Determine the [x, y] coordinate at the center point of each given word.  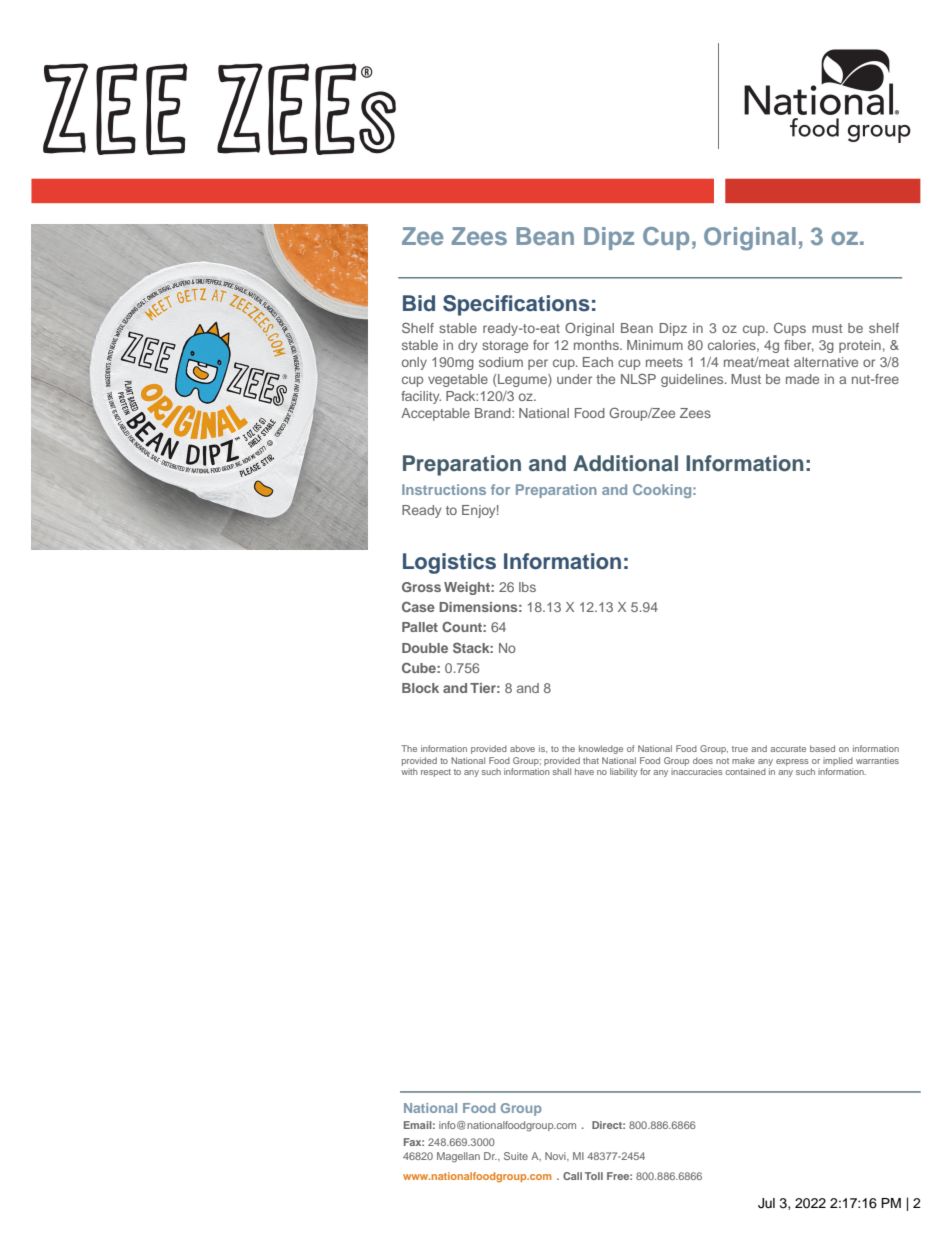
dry [467, 346]
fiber [799, 346]
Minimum [655, 345]
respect [436, 773]
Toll [594, 1176]
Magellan [458, 1157]
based [822, 748]
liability [624, 772]
